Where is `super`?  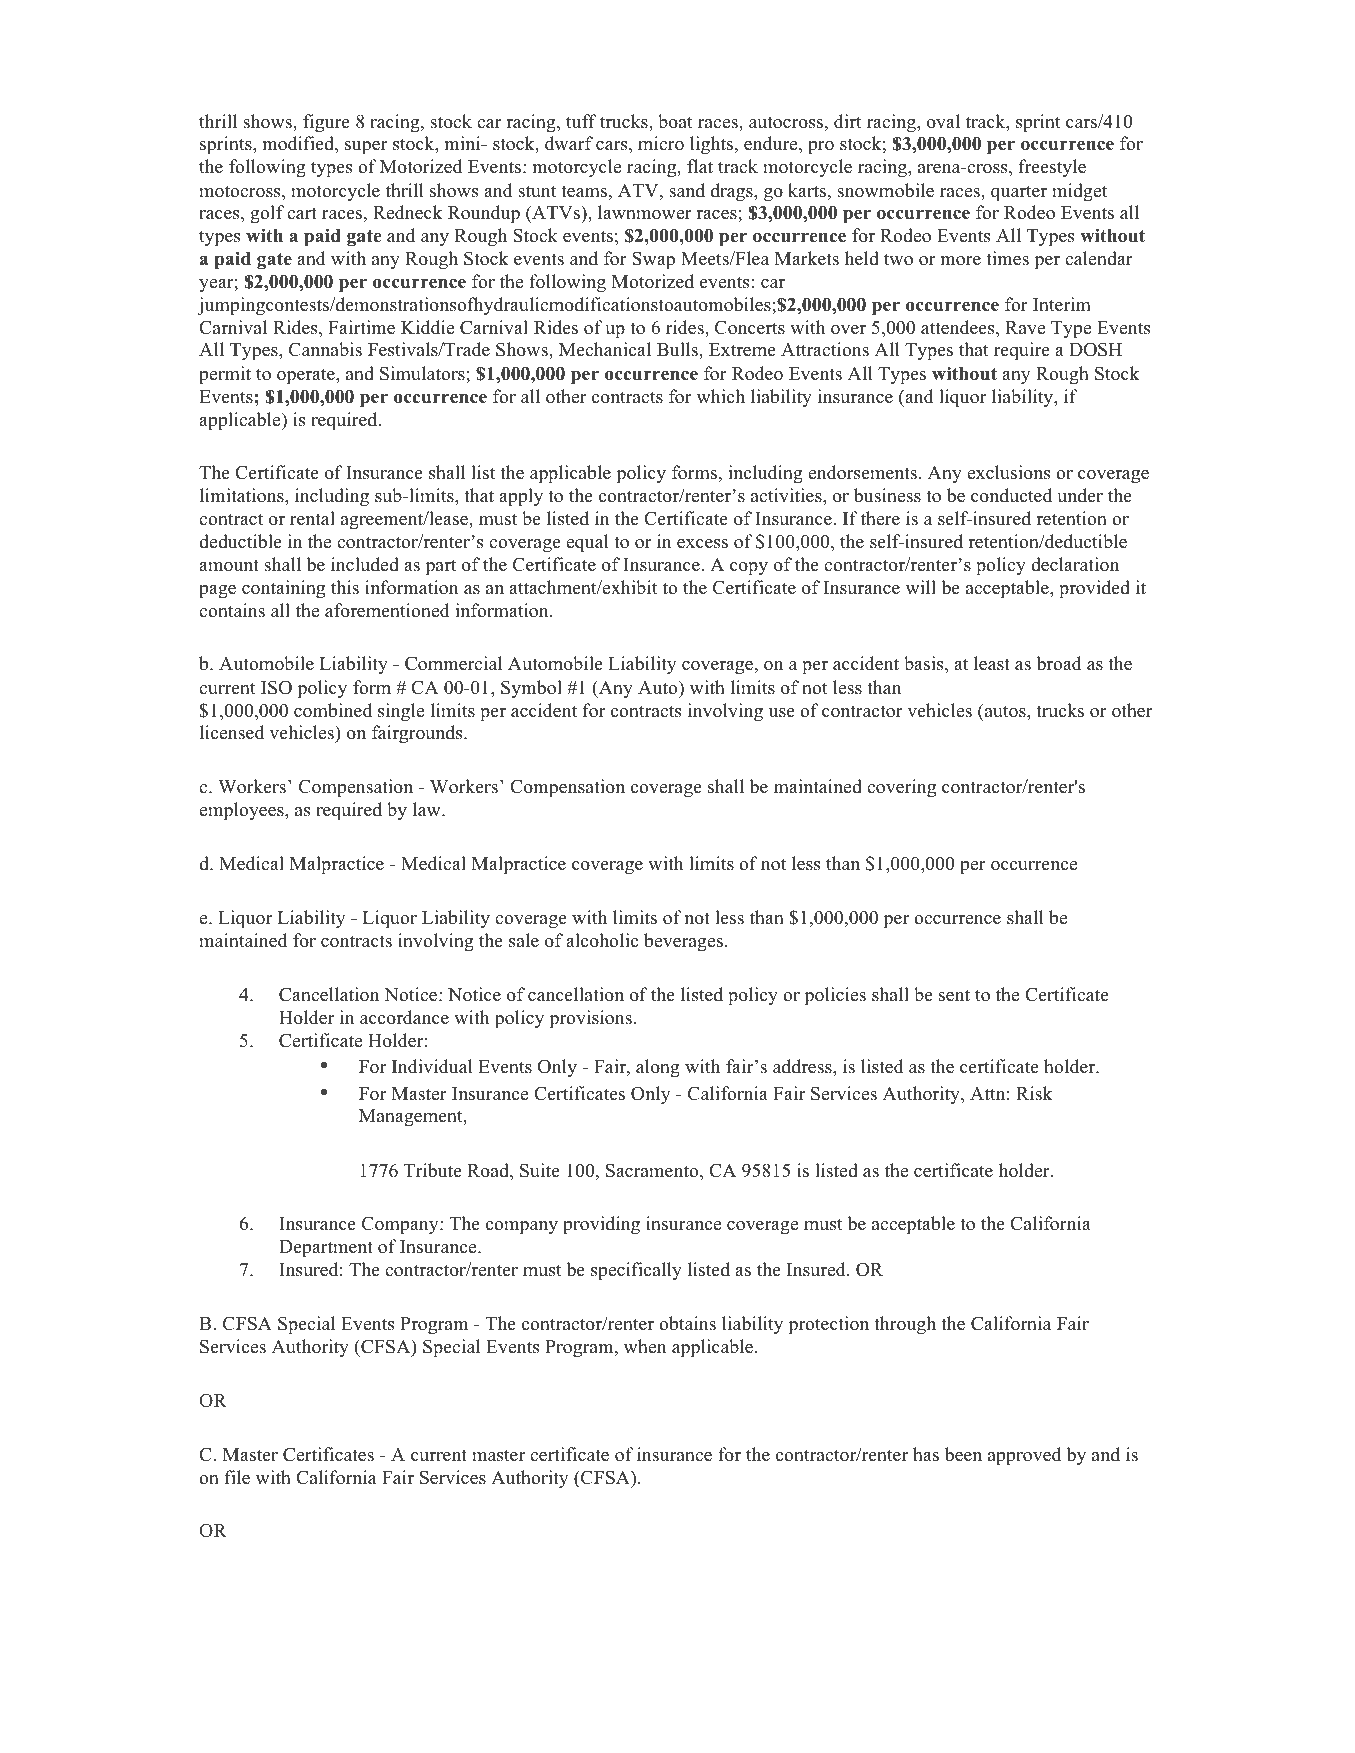
super is located at coordinates (366, 148).
